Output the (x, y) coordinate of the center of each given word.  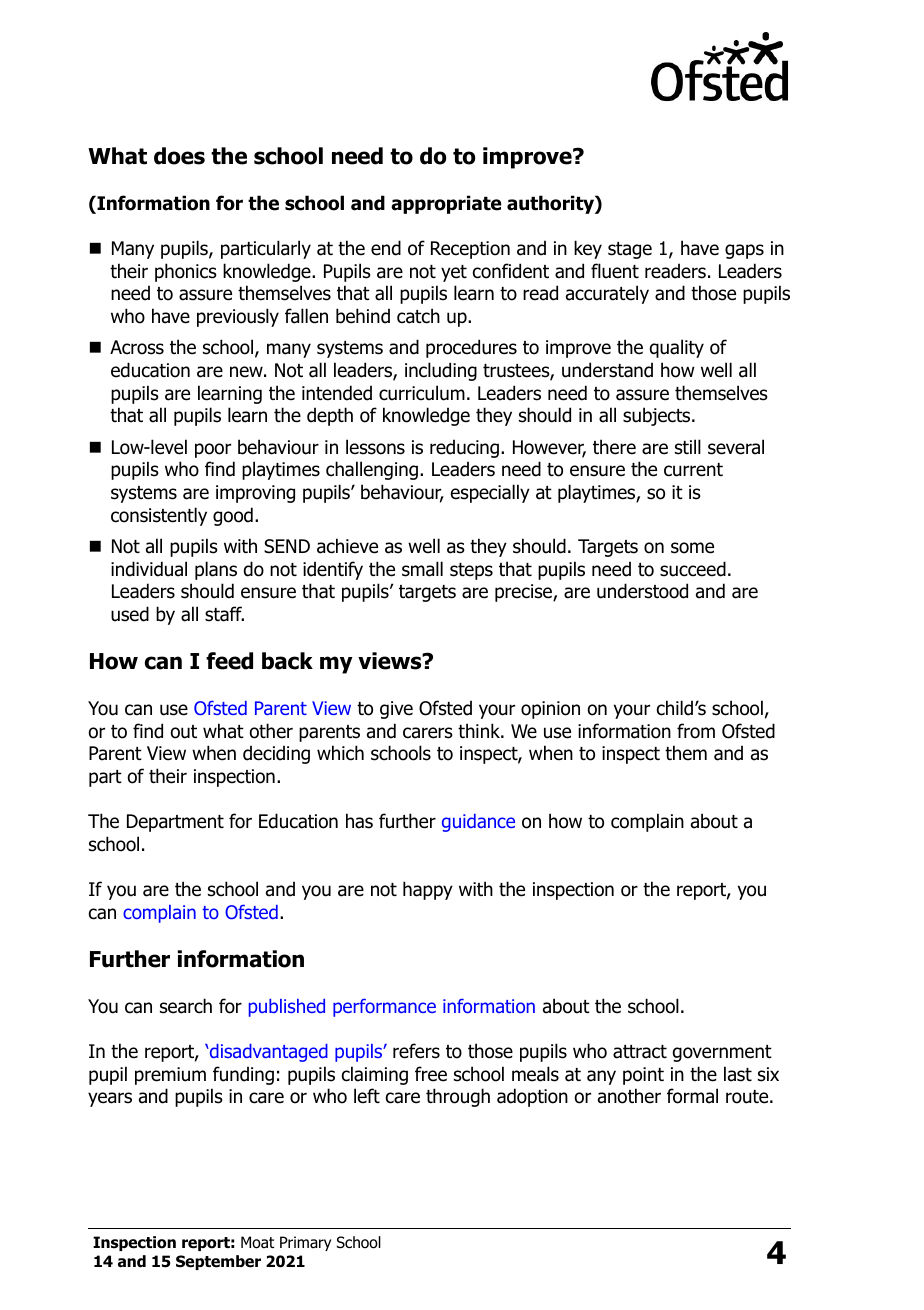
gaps (744, 251)
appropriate (446, 204)
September (218, 1262)
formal (692, 1096)
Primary (305, 1243)
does (179, 156)
